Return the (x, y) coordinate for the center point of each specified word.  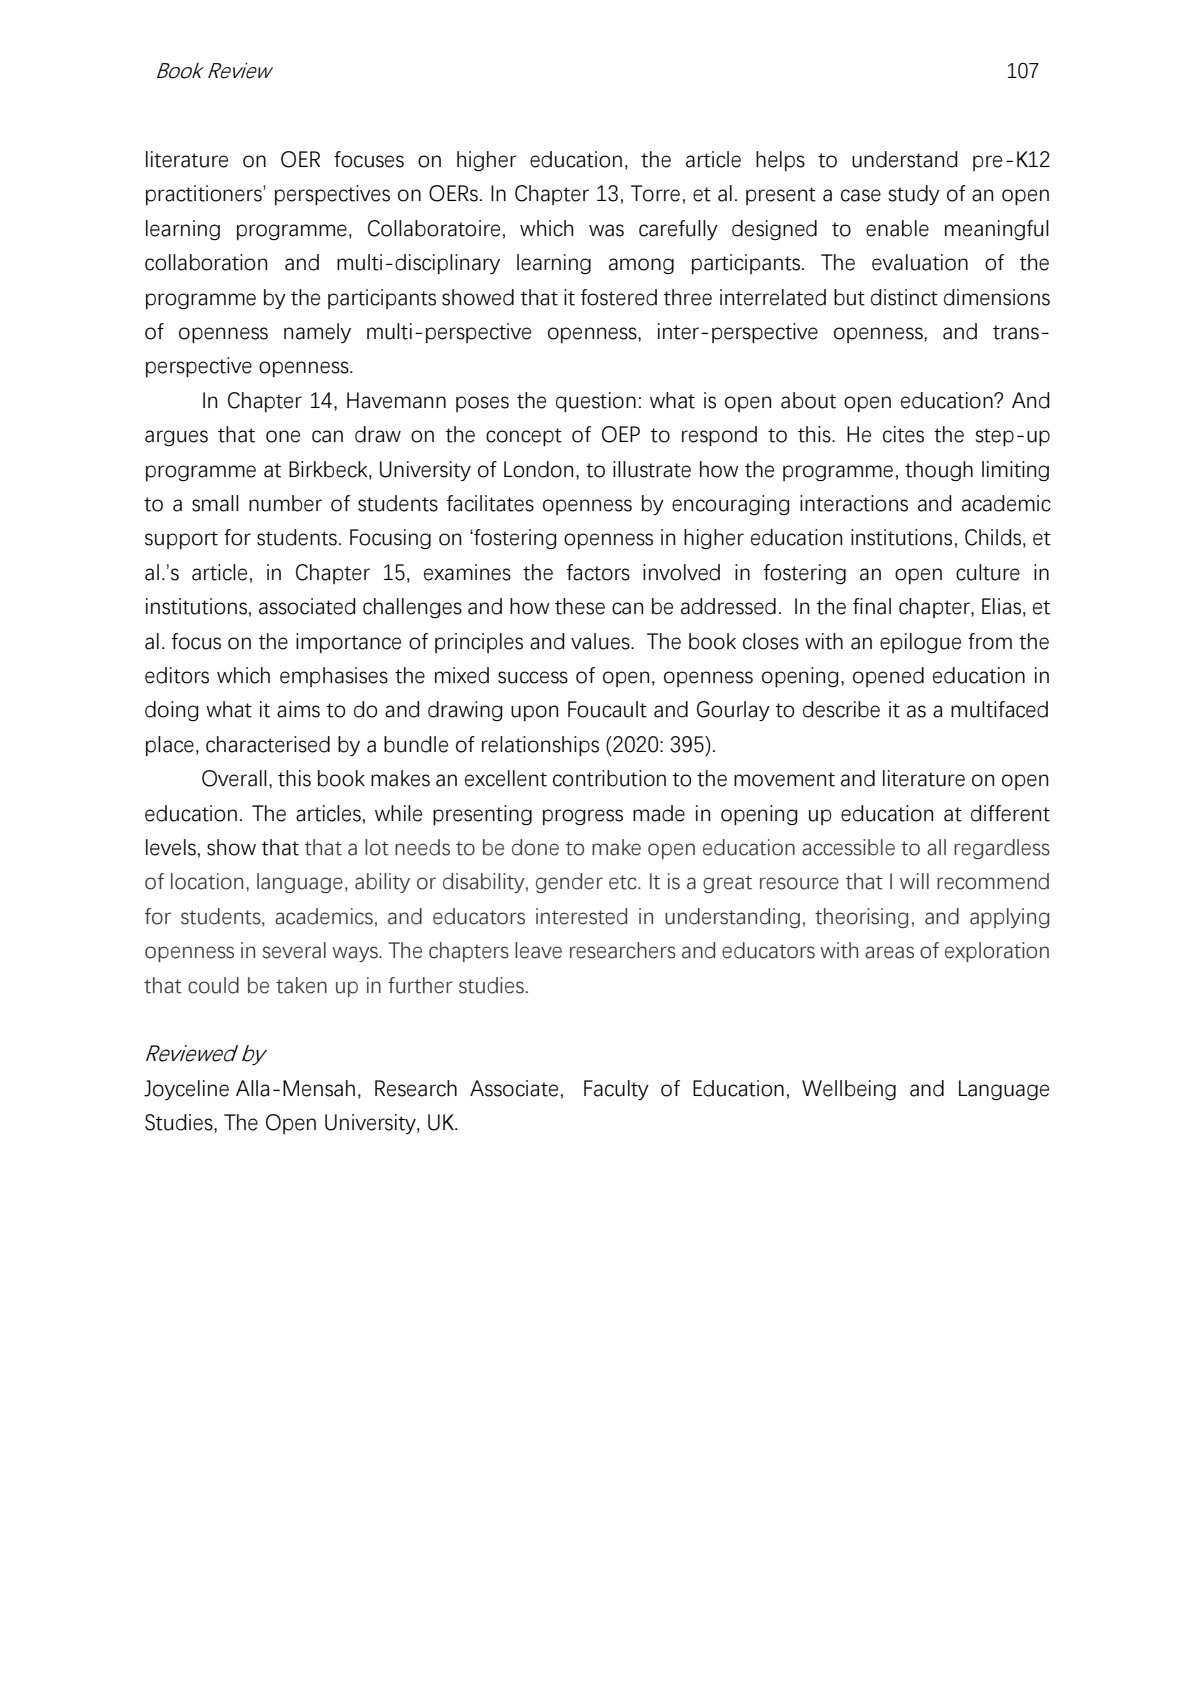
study (914, 195)
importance (348, 643)
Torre (655, 193)
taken (301, 985)
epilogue (920, 643)
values (601, 641)
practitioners (205, 195)
